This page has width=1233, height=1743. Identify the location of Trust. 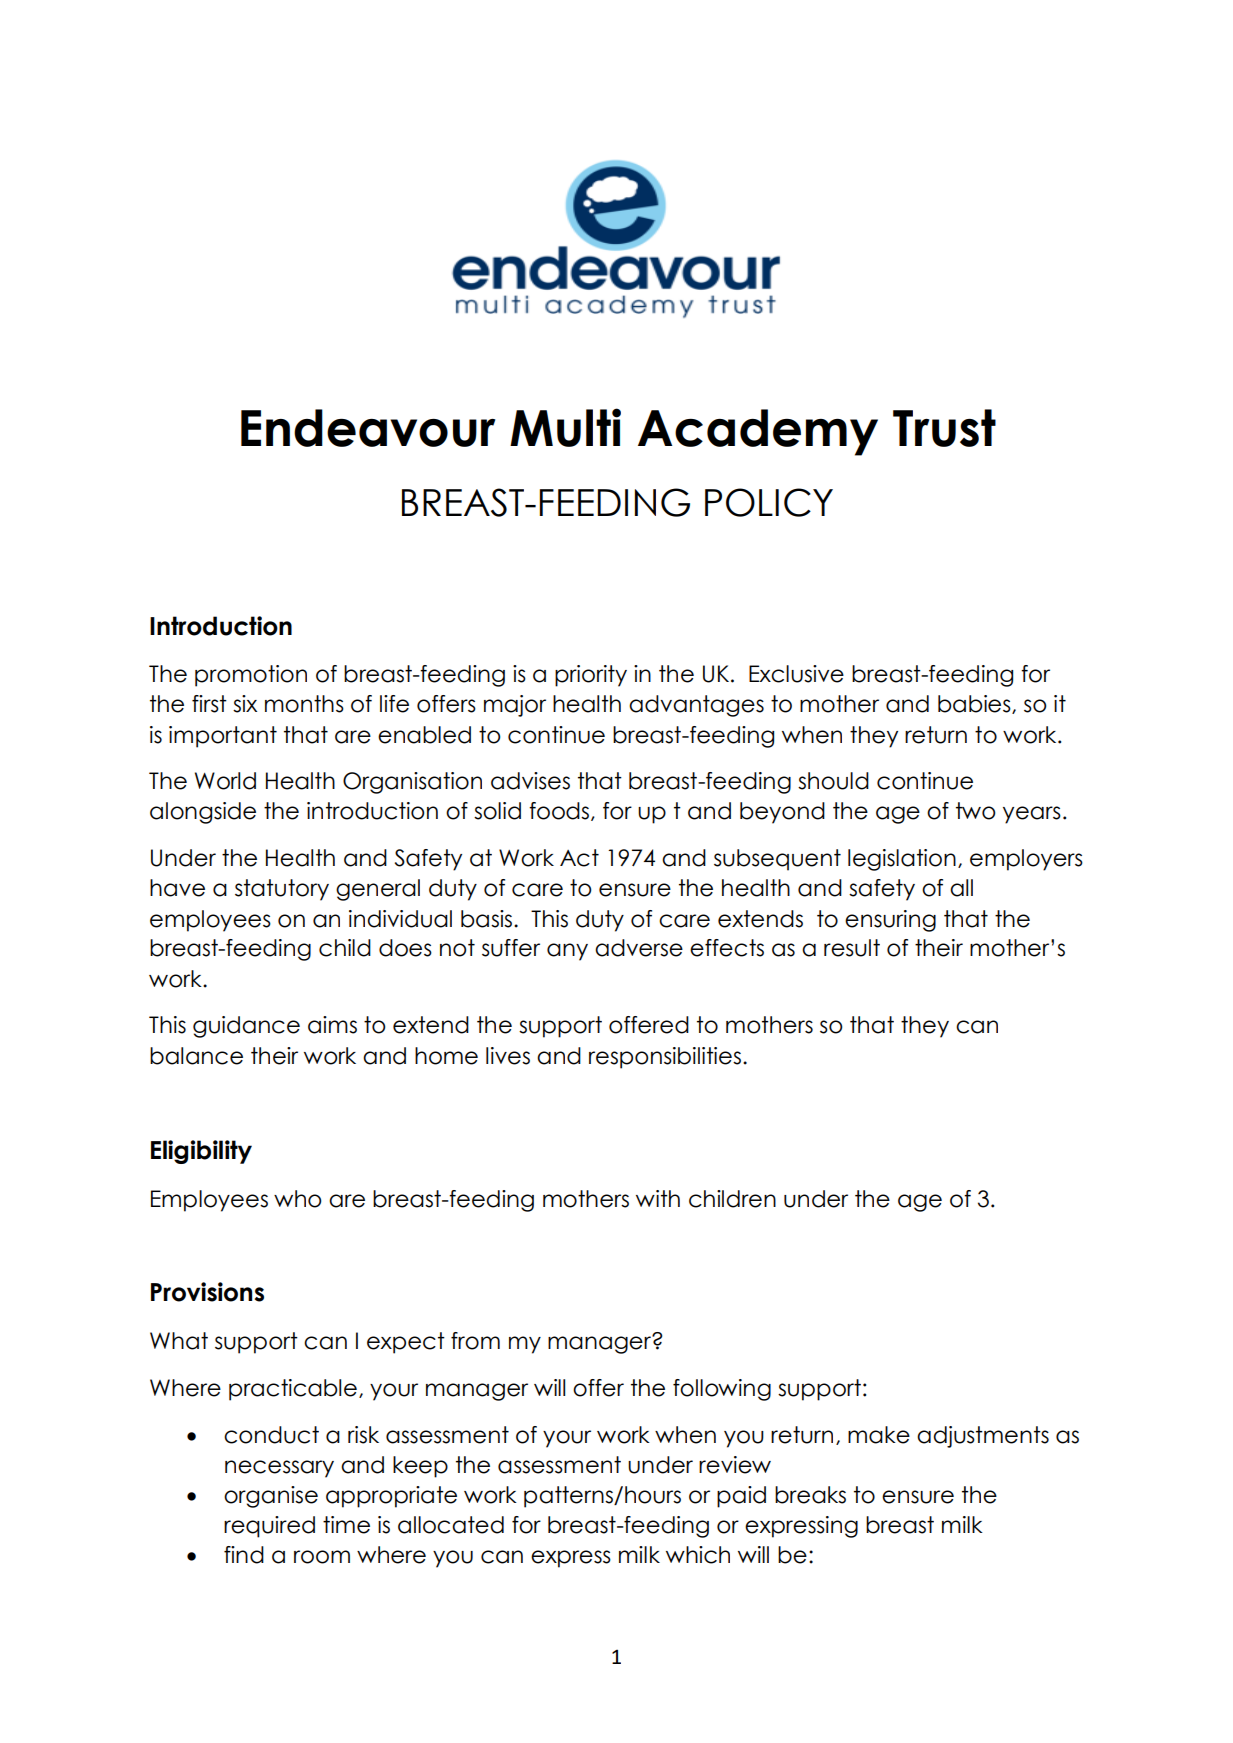
(944, 428).
